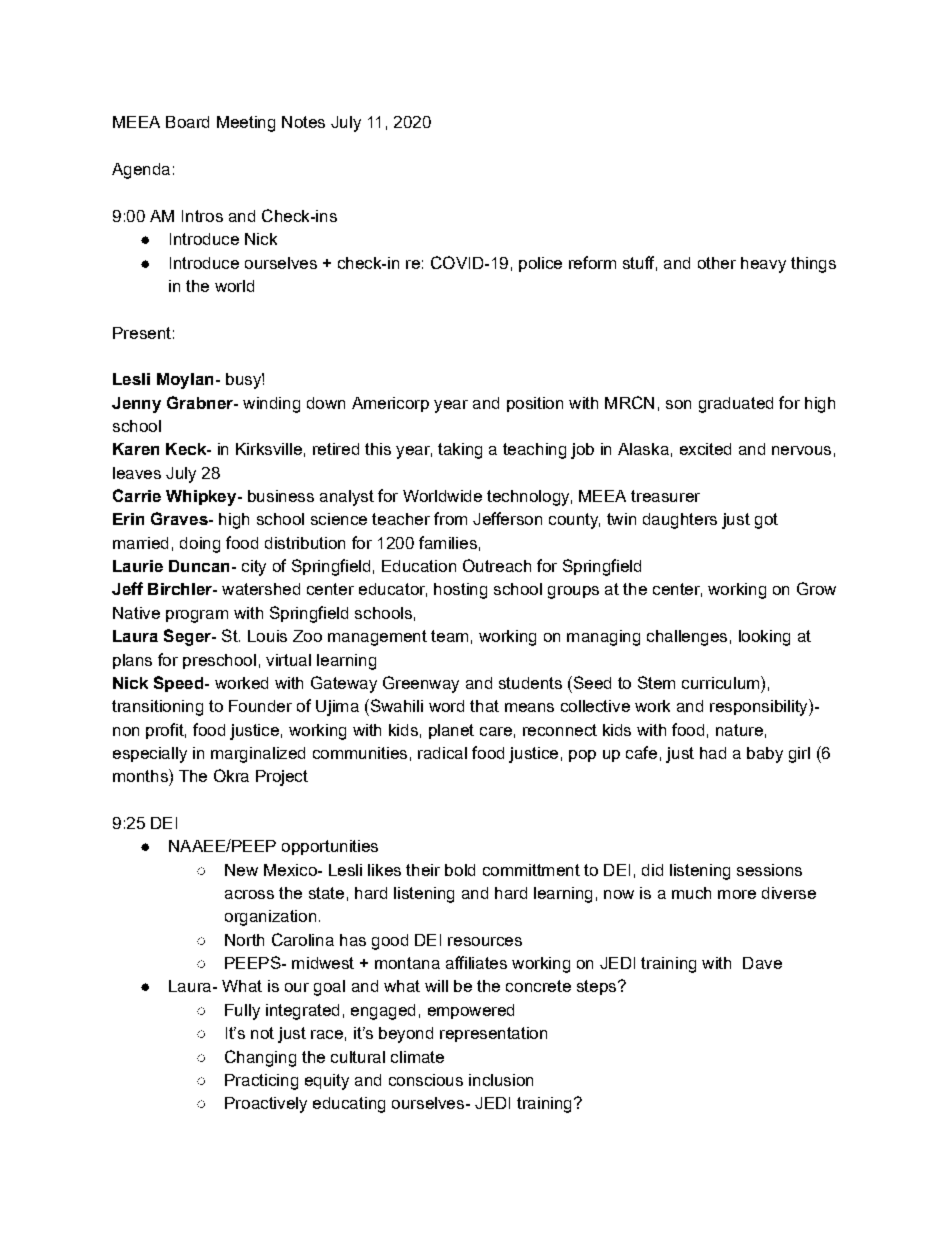 The width and height of the image is (952, 1233). What do you see at coordinates (197, 616) in the image?
I see `program` at bounding box center [197, 616].
